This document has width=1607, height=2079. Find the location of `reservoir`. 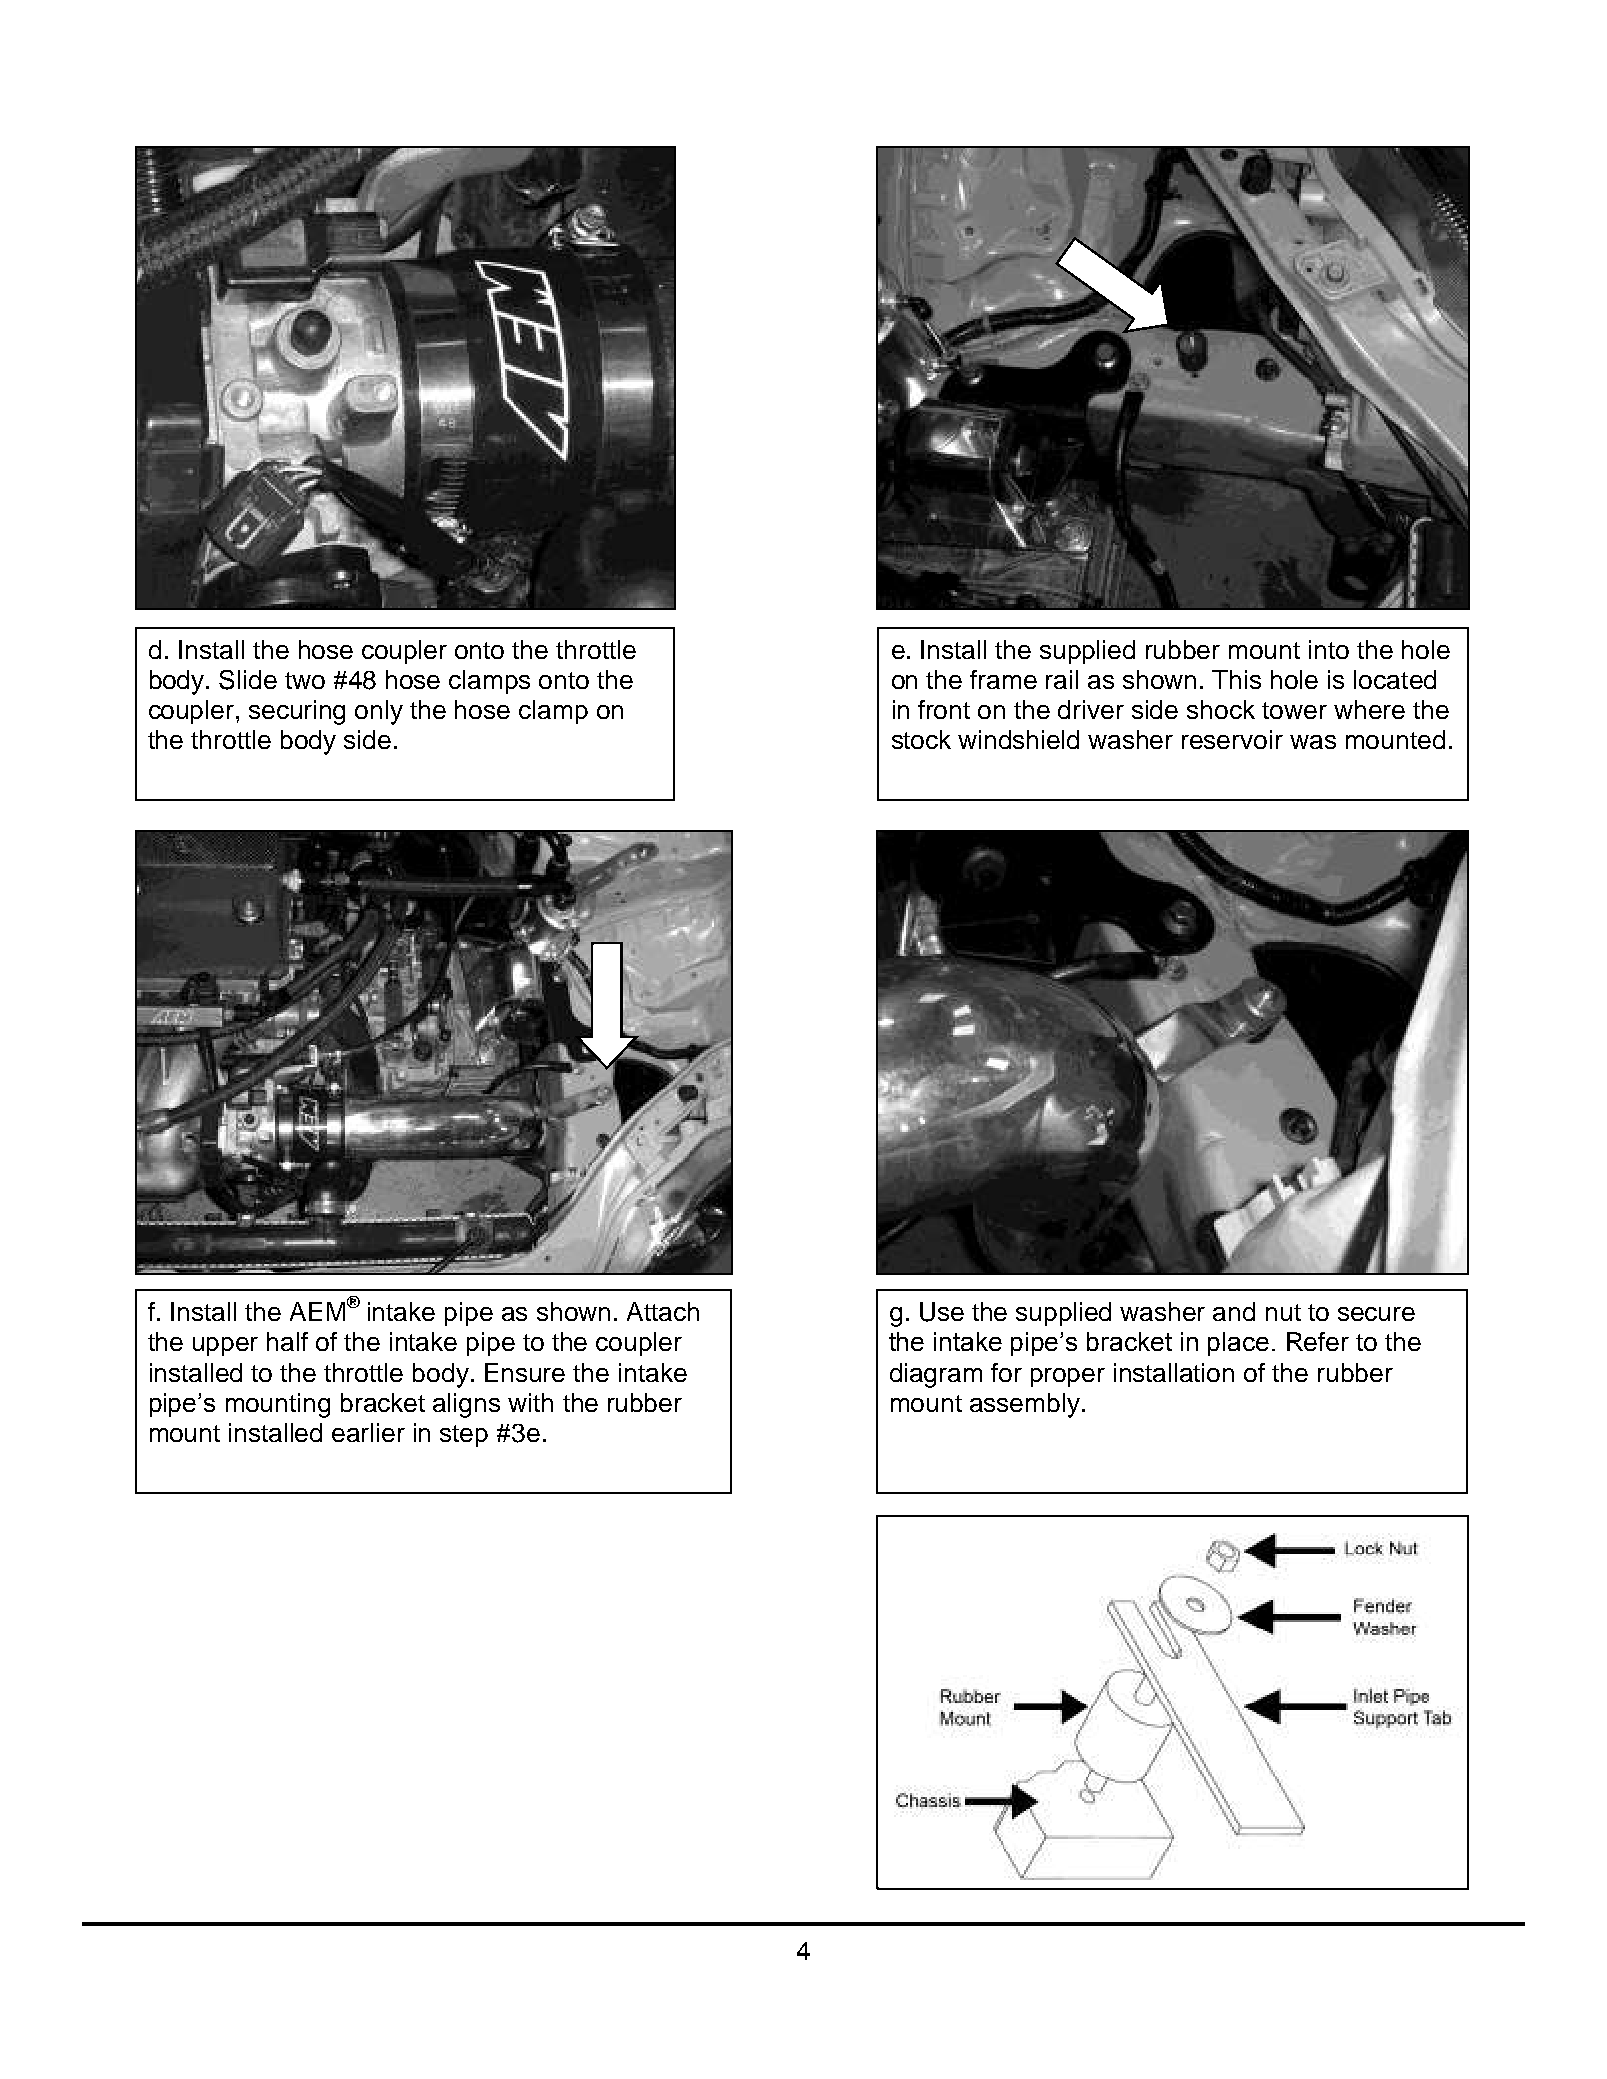

reservoir is located at coordinates (1232, 739).
